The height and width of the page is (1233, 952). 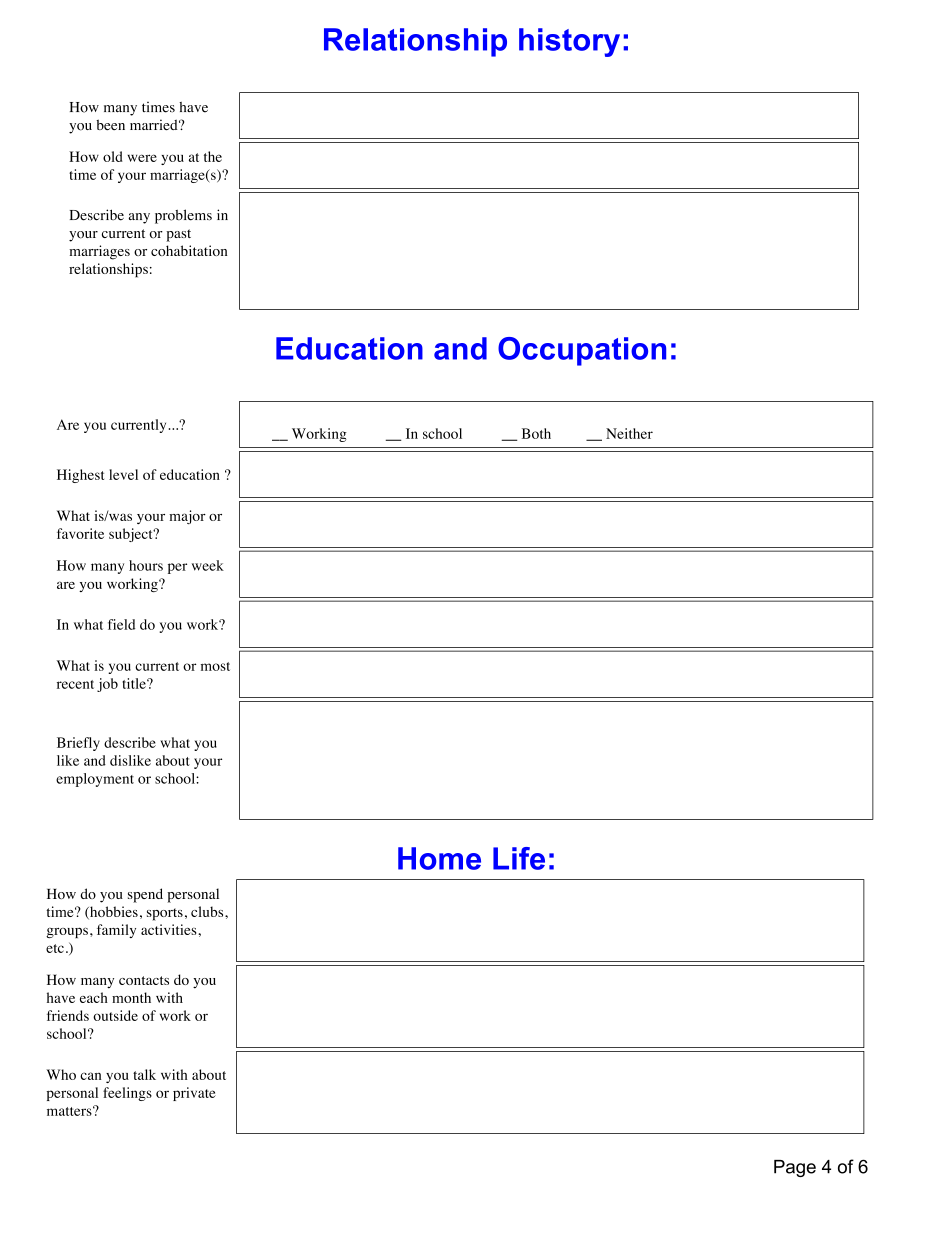 I want to click on week, so click(x=208, y=565).
